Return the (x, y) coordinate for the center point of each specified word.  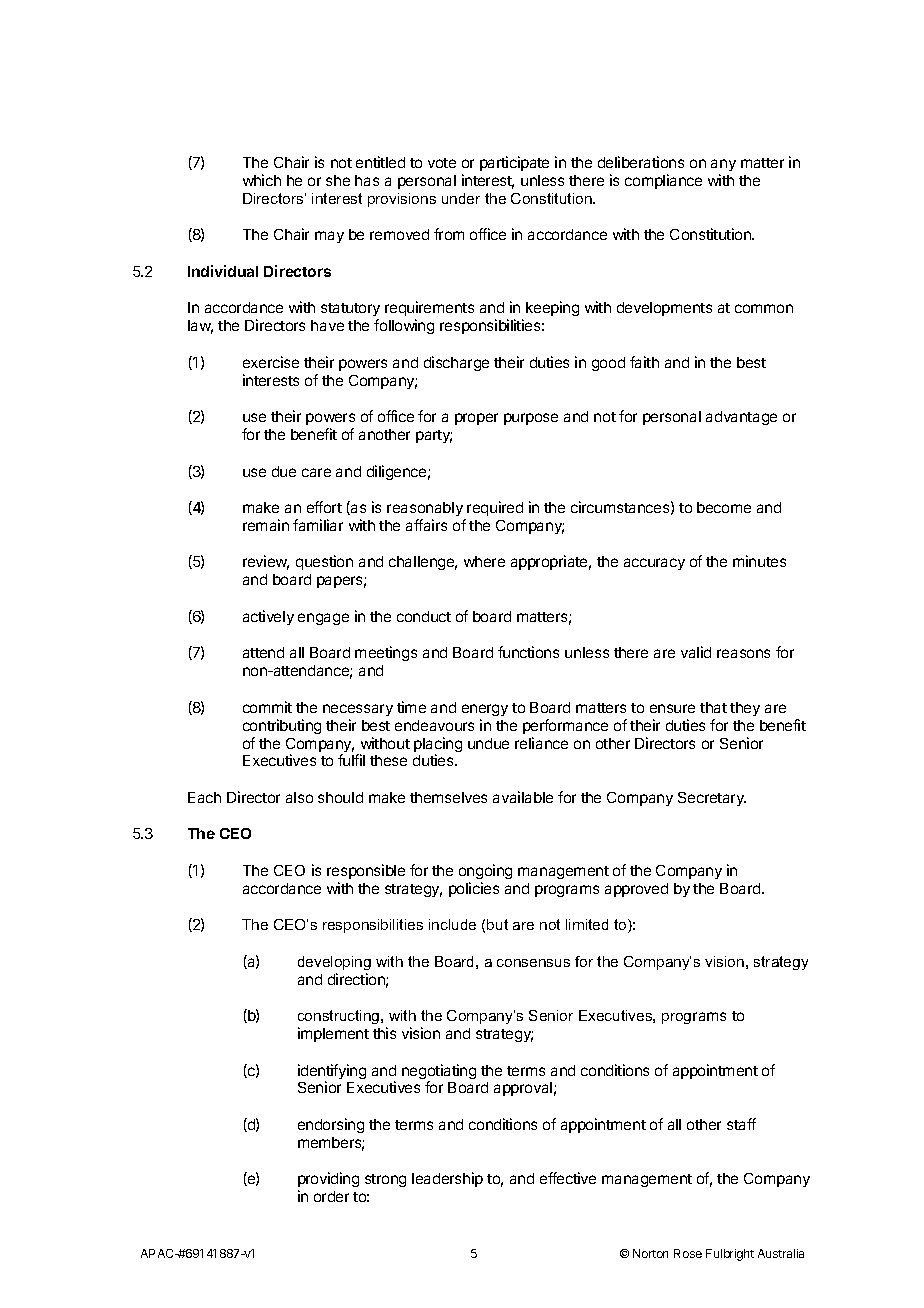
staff (741, 1124)
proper (476, 419)
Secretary (712, 799)
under (461, 198)
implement (333, 1034)
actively (268, 617)
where (484, 561)
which (262, 180)
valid (696, 652)
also (299, 797)
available (523, 797)
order (331, 1196)
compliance (663, 181)
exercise (271, 362)
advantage (741, 418)
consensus (533, 963)
